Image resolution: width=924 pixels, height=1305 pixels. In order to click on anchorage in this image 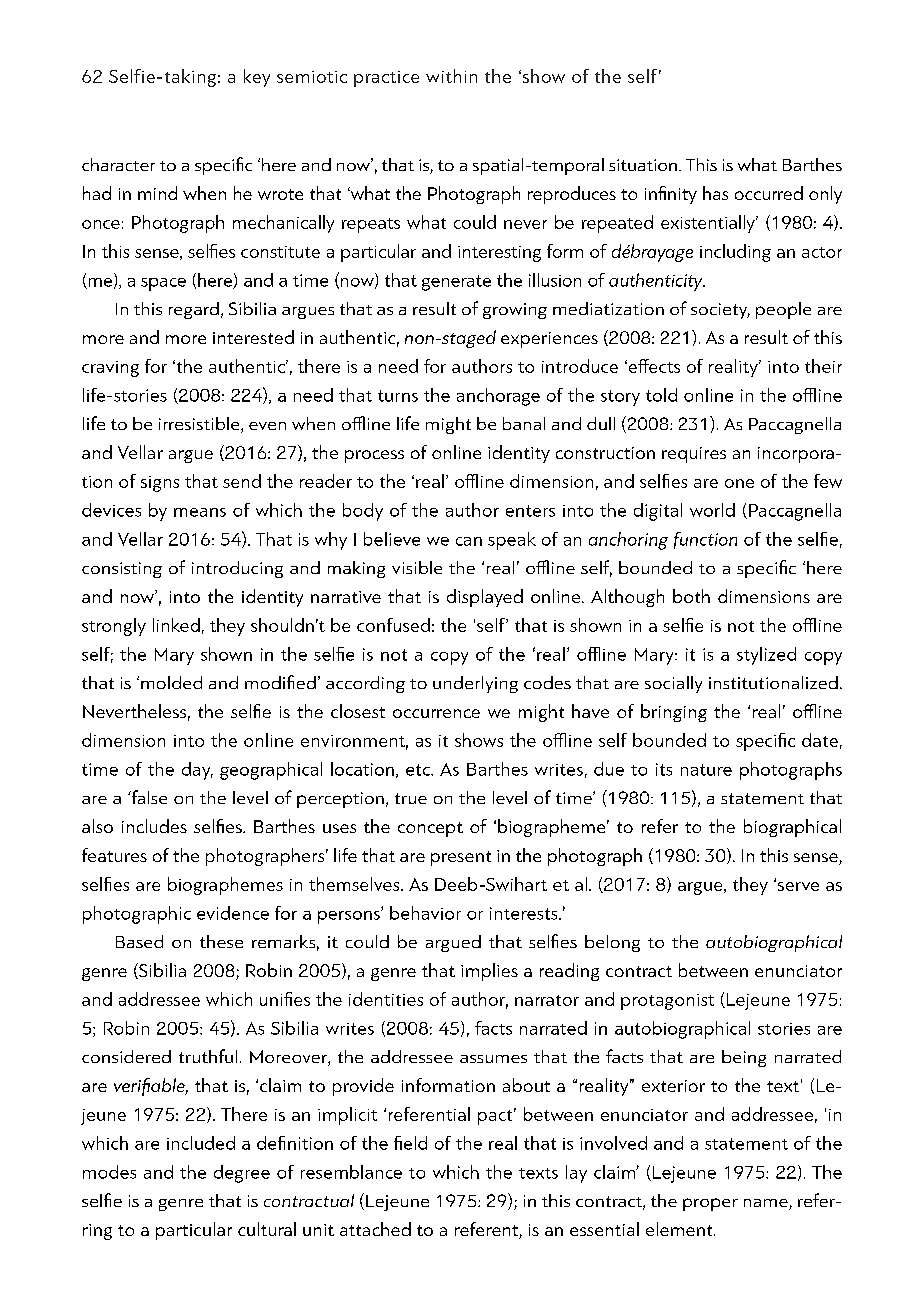, I will do `click(498, 397)`.
